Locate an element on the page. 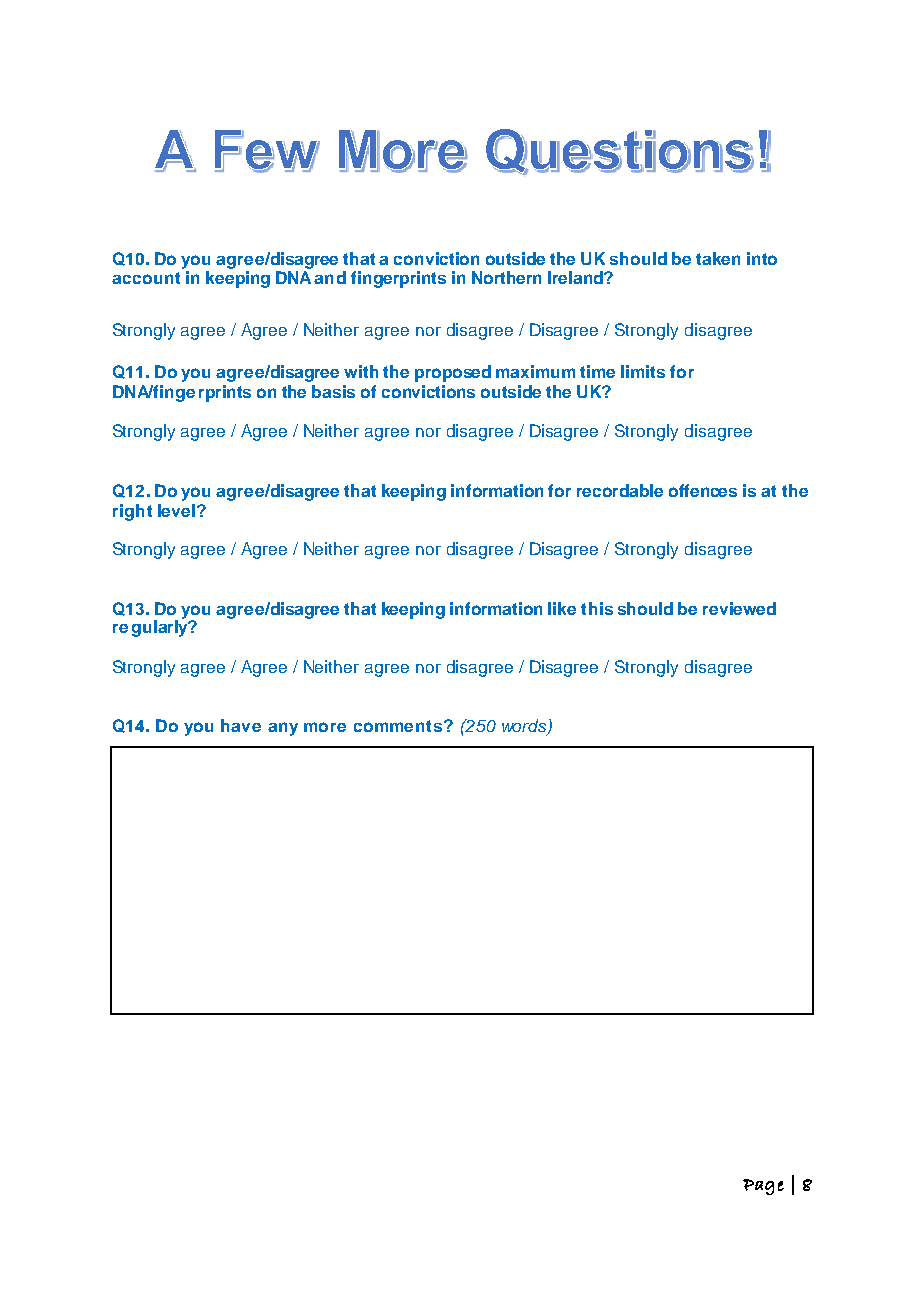 This document has height=1308, width=924. account is located at coordinates (146, 278).
